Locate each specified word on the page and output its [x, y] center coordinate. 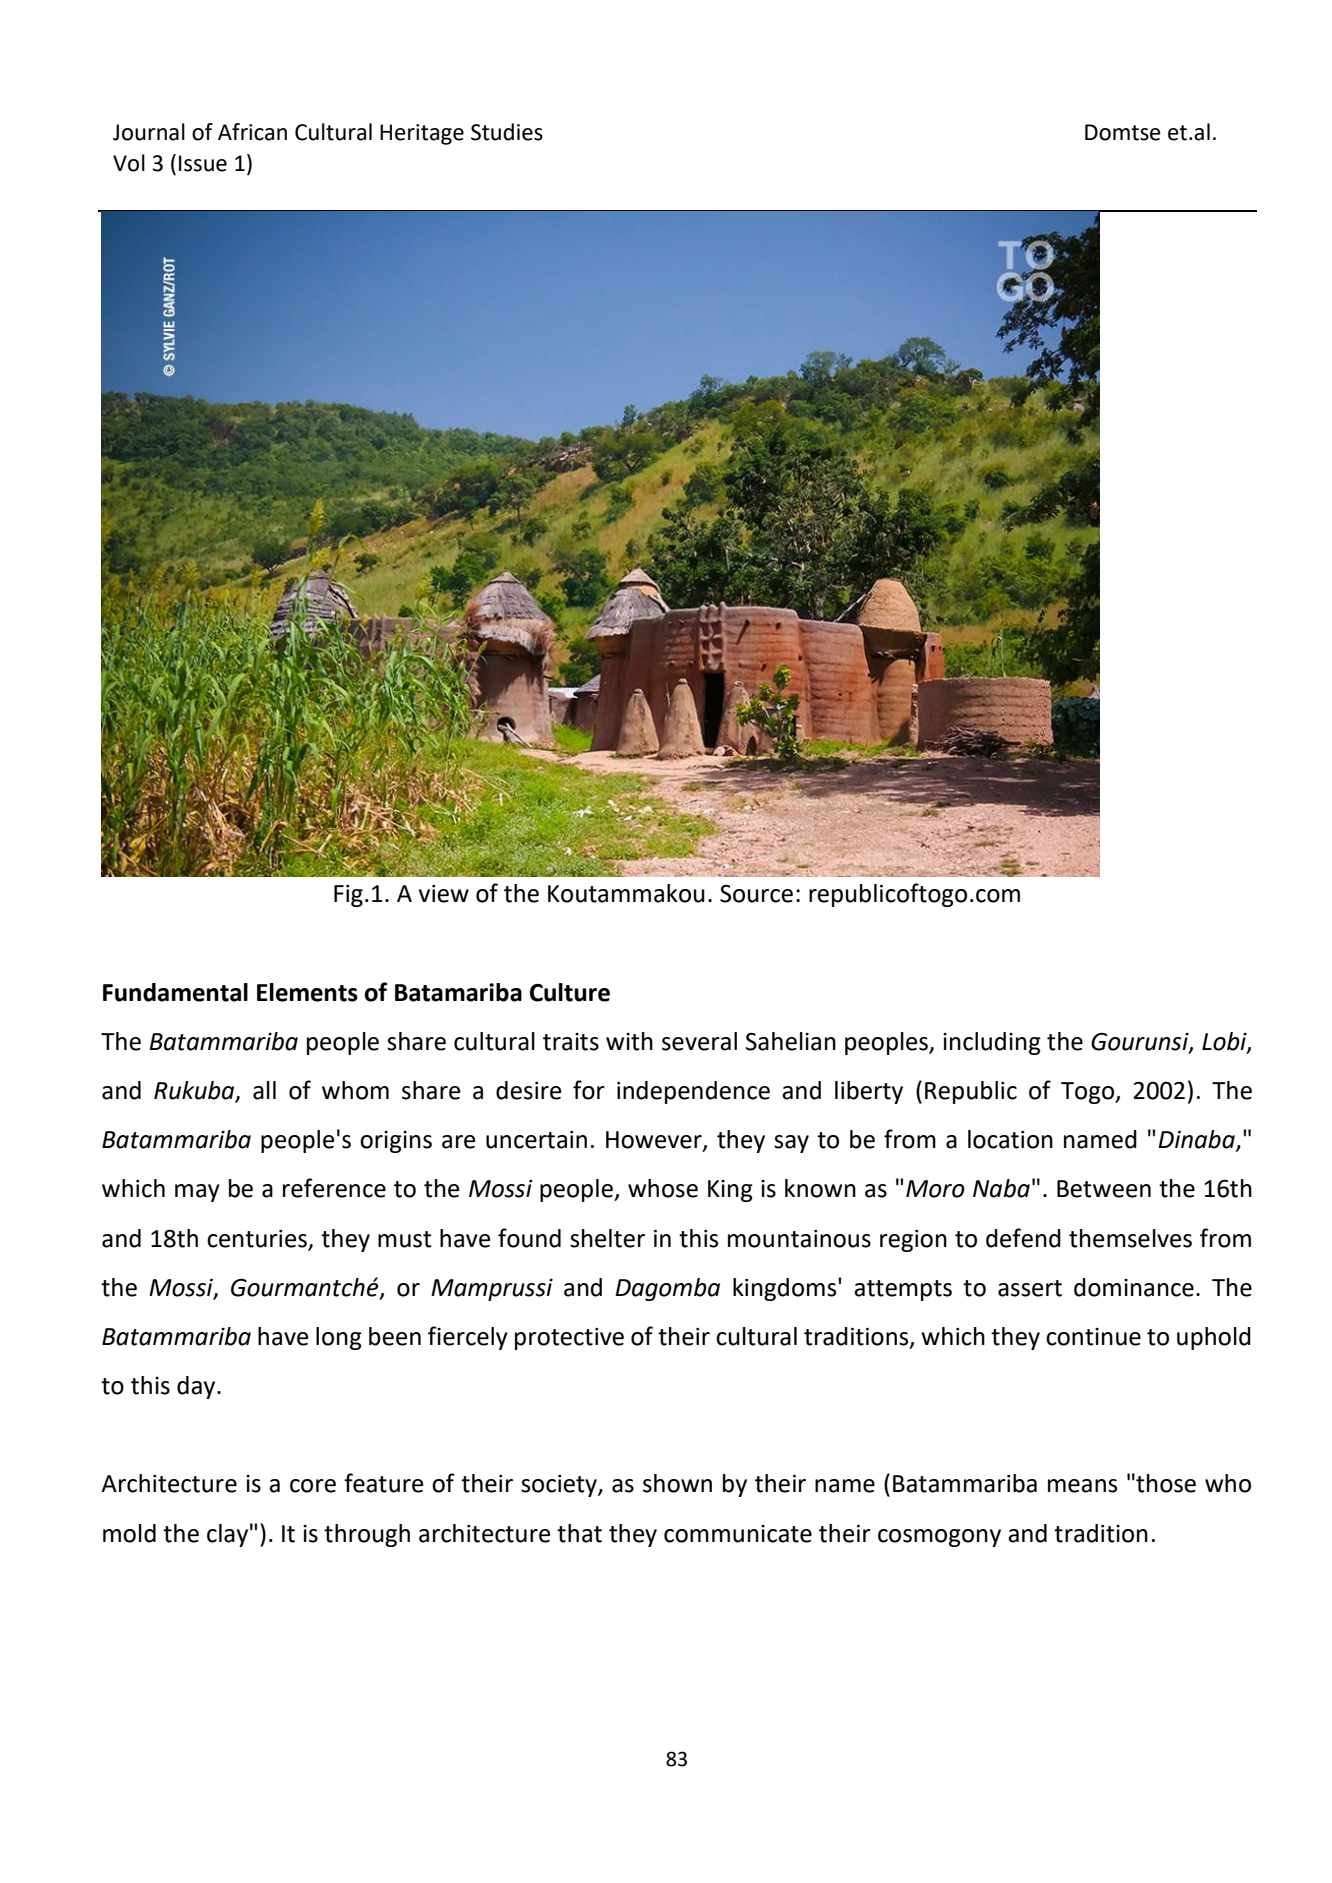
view [444, 894]
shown [677, 1483]
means [1082, 1486]
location [1010, 1139]
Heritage [422, 134]
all [264, 1090]
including [992, 1043]
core [313, 1486]
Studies [507, 132]
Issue [203, 163]
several [699, 1041]
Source [756, 894]
